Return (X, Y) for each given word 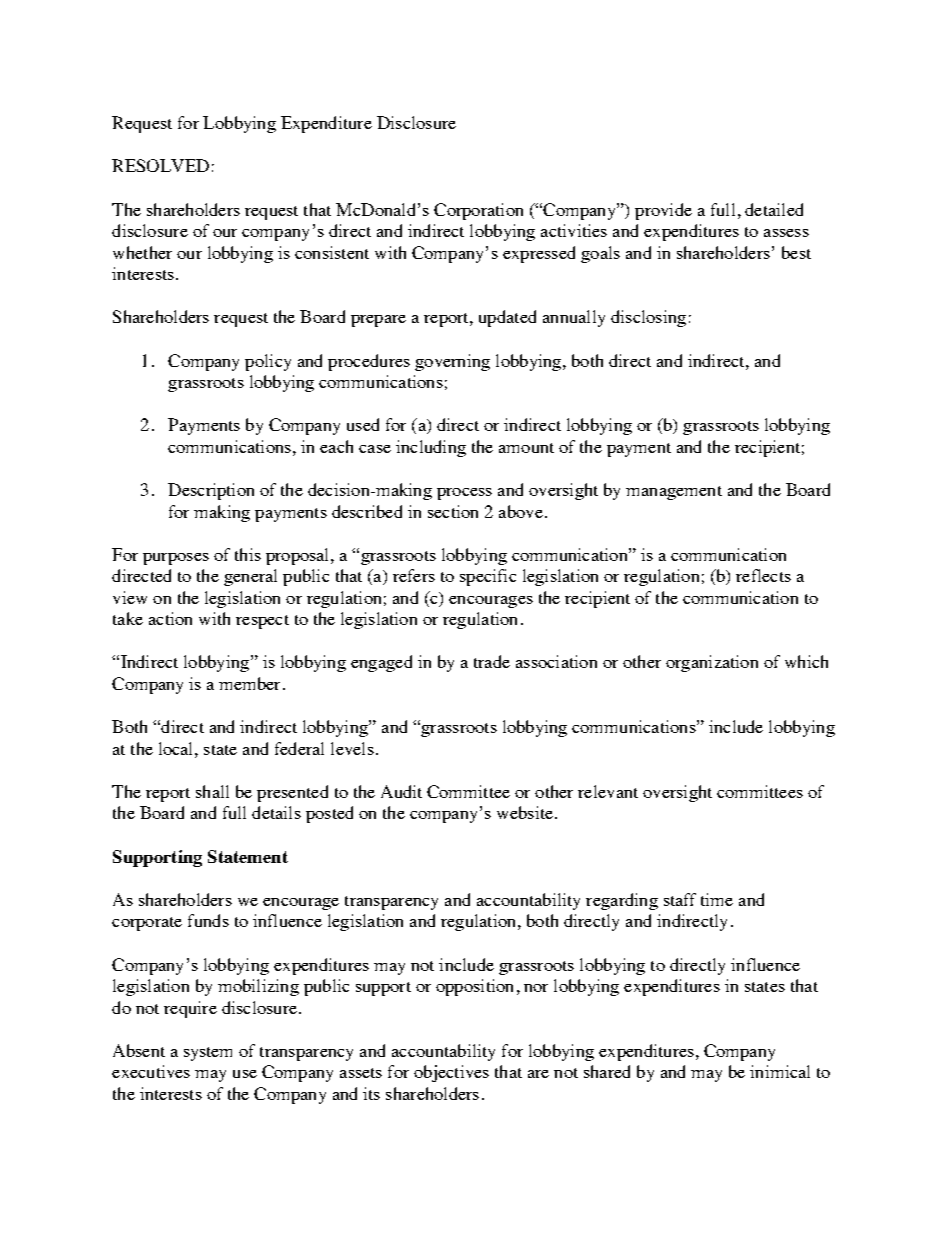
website (525, 812)
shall (212, 791)
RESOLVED (160, 165)
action (170, 618)
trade (492, 661)
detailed (774, 209)
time (717, 899)
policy (268, 362)
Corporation (478, 211)
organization (712, 663)
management (674, 493)
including (431, 448)
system (208, 1054)
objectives (451, 1073)
